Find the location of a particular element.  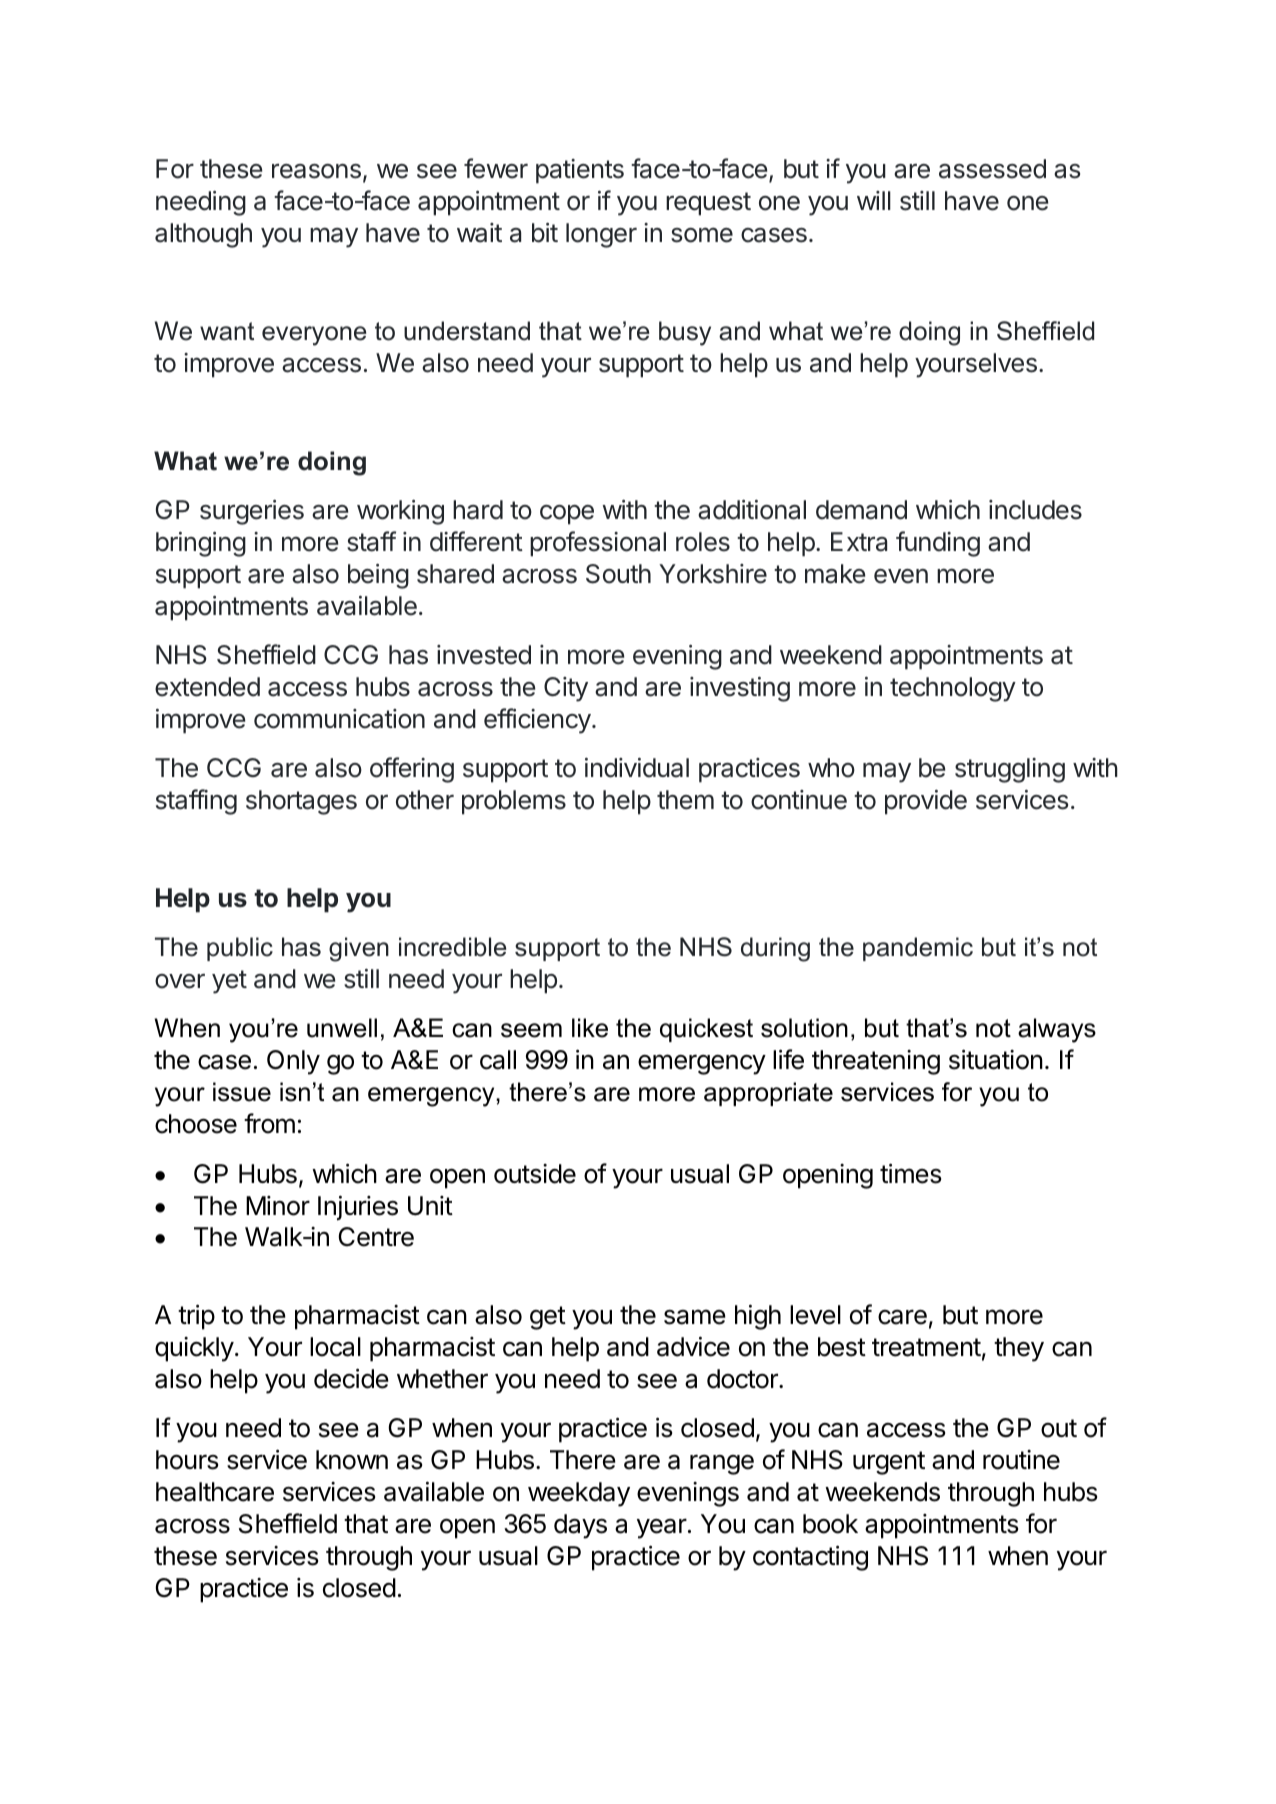

longer is located at coordinates (601, 235).
